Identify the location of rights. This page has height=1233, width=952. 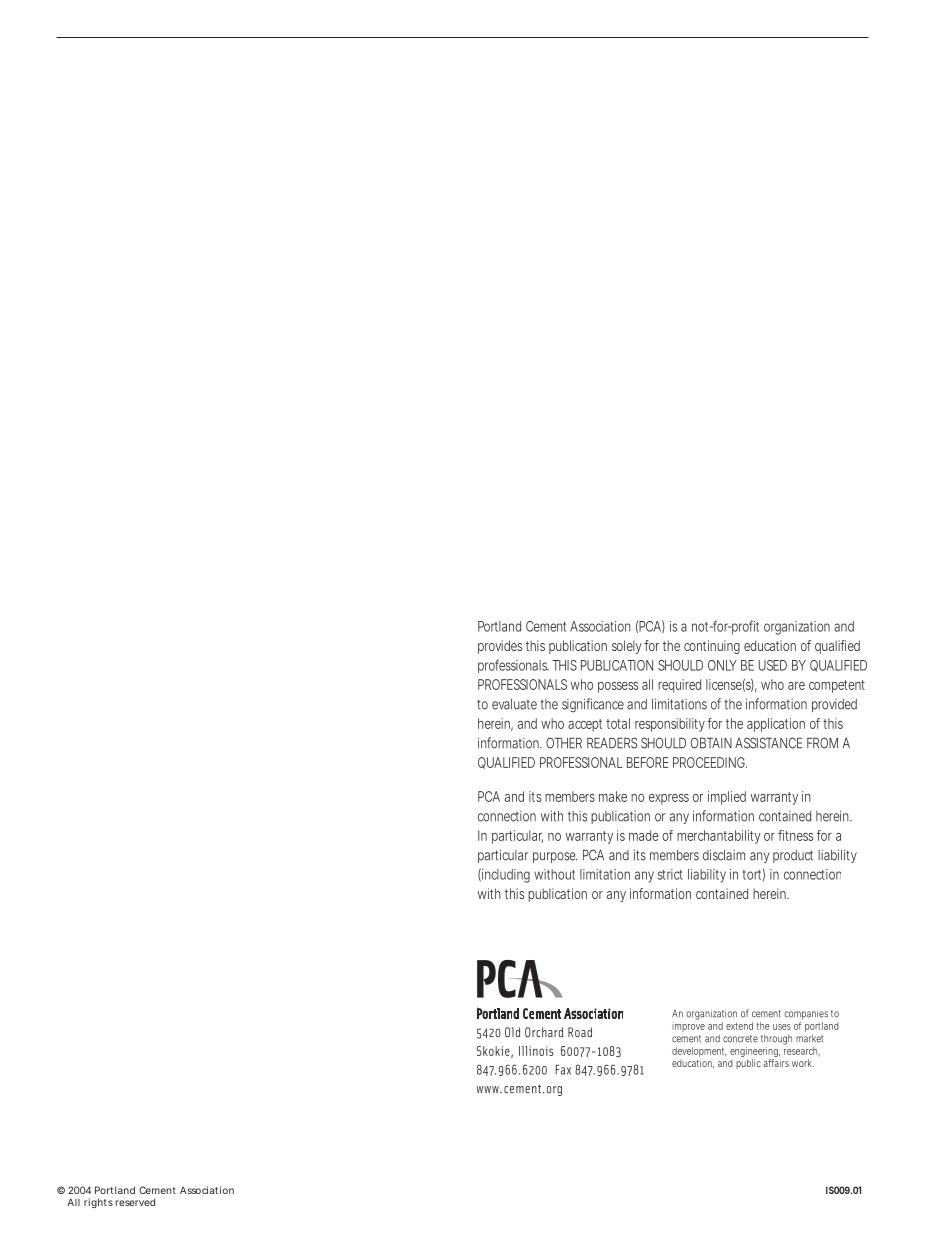
(98, 1203).
